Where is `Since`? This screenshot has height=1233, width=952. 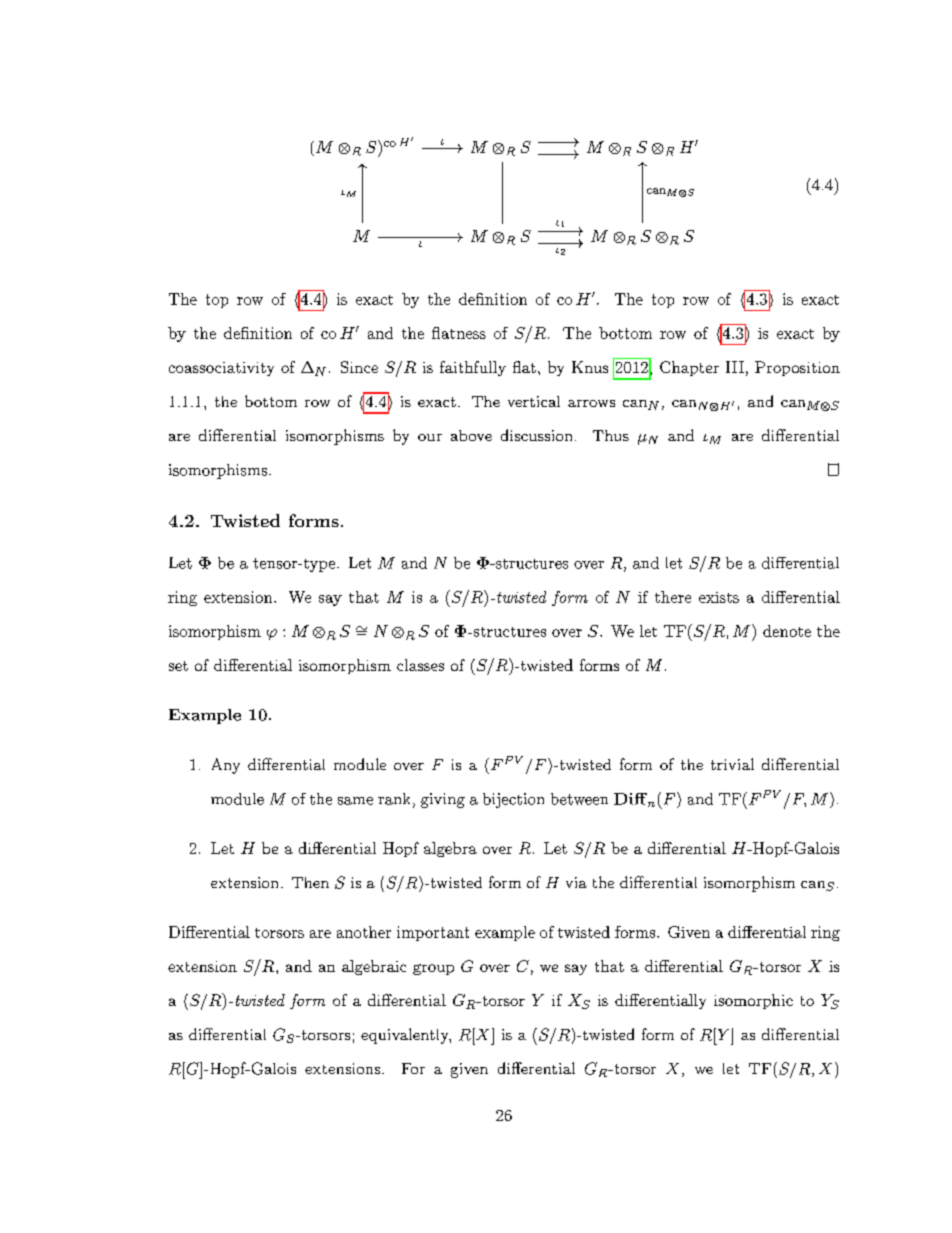
Since is located at coordinates (359, 367).
